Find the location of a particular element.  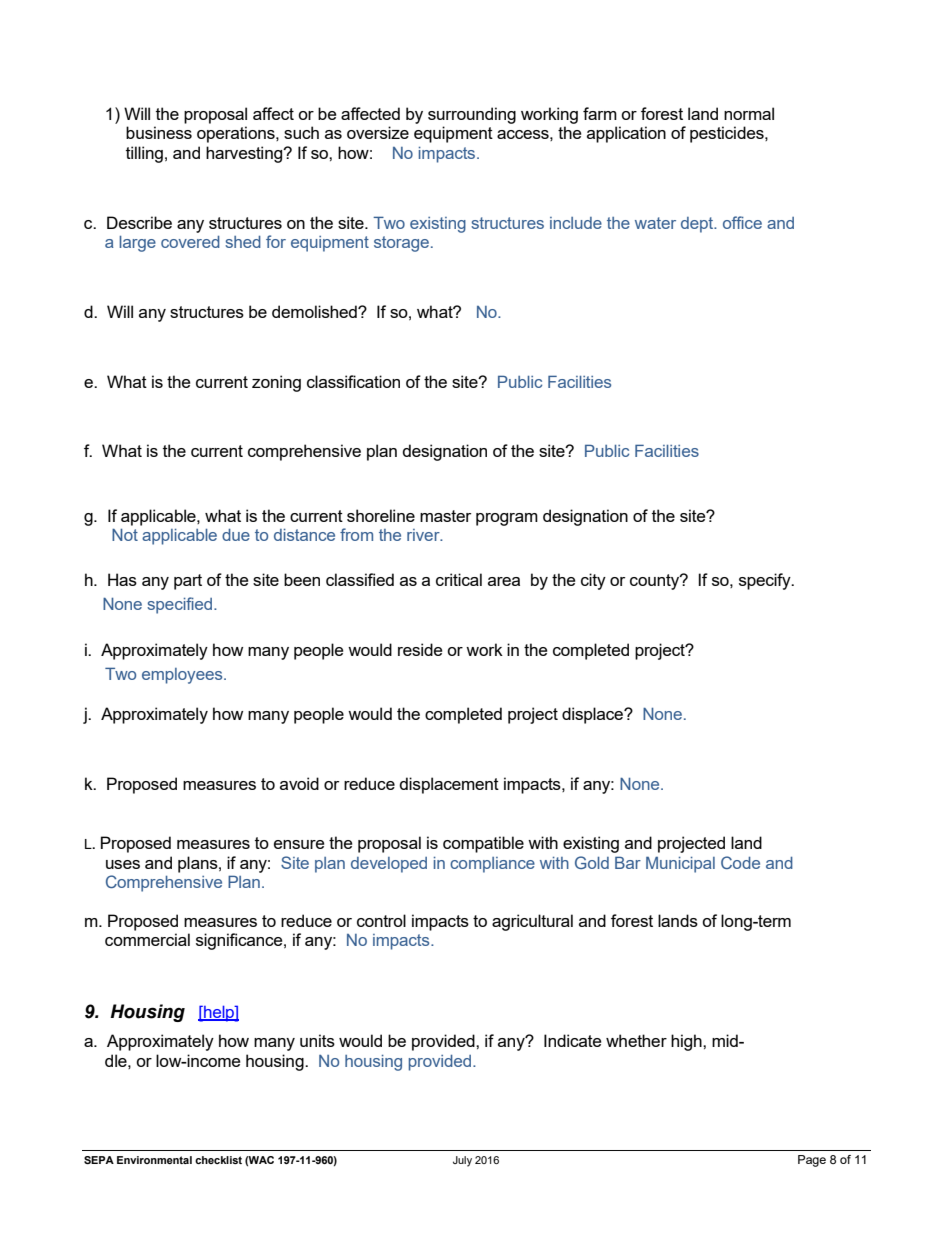

specify is located at coordinates (766, 581).
